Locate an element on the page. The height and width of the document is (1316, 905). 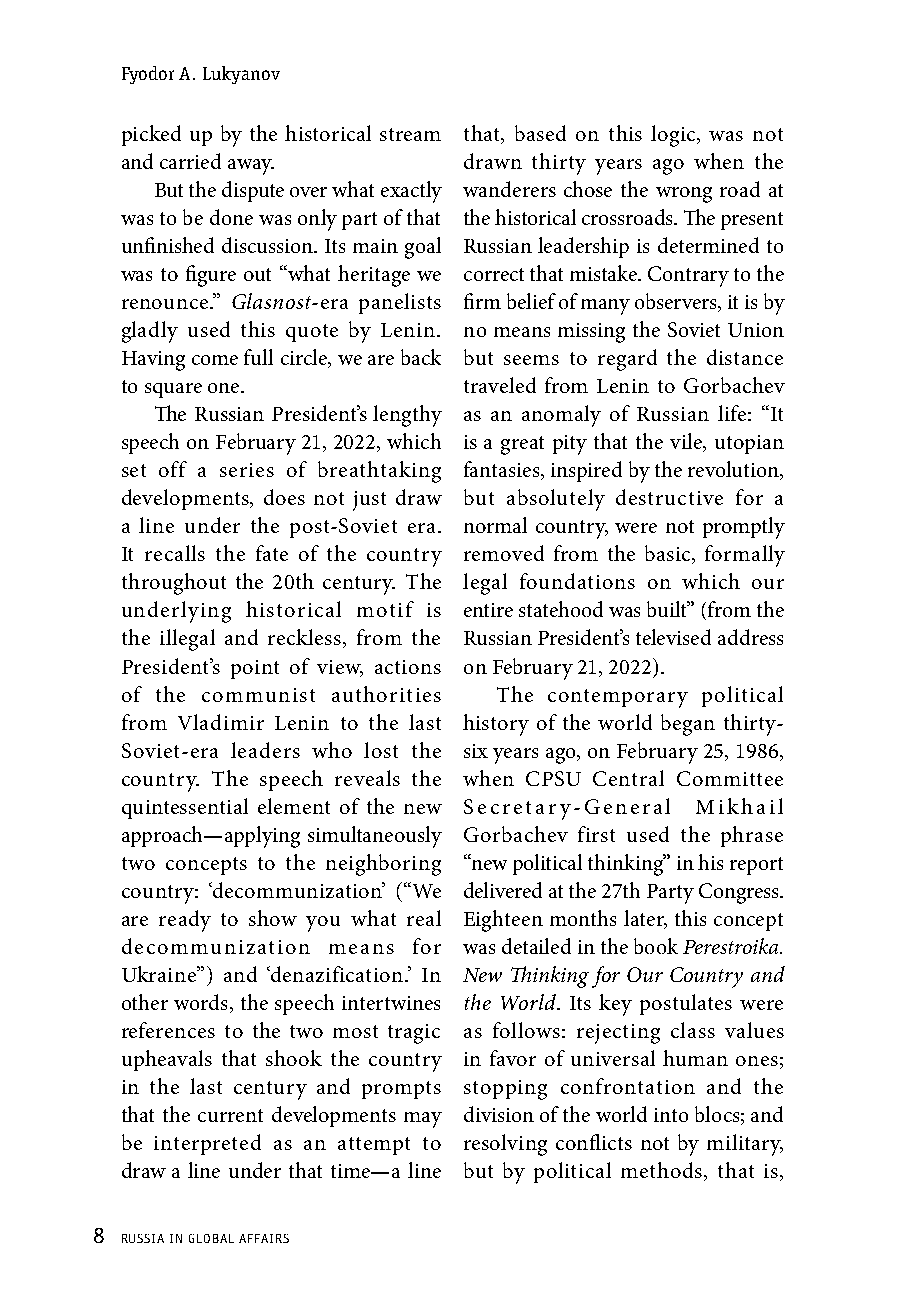
point is located at coordinates (255, 669).
